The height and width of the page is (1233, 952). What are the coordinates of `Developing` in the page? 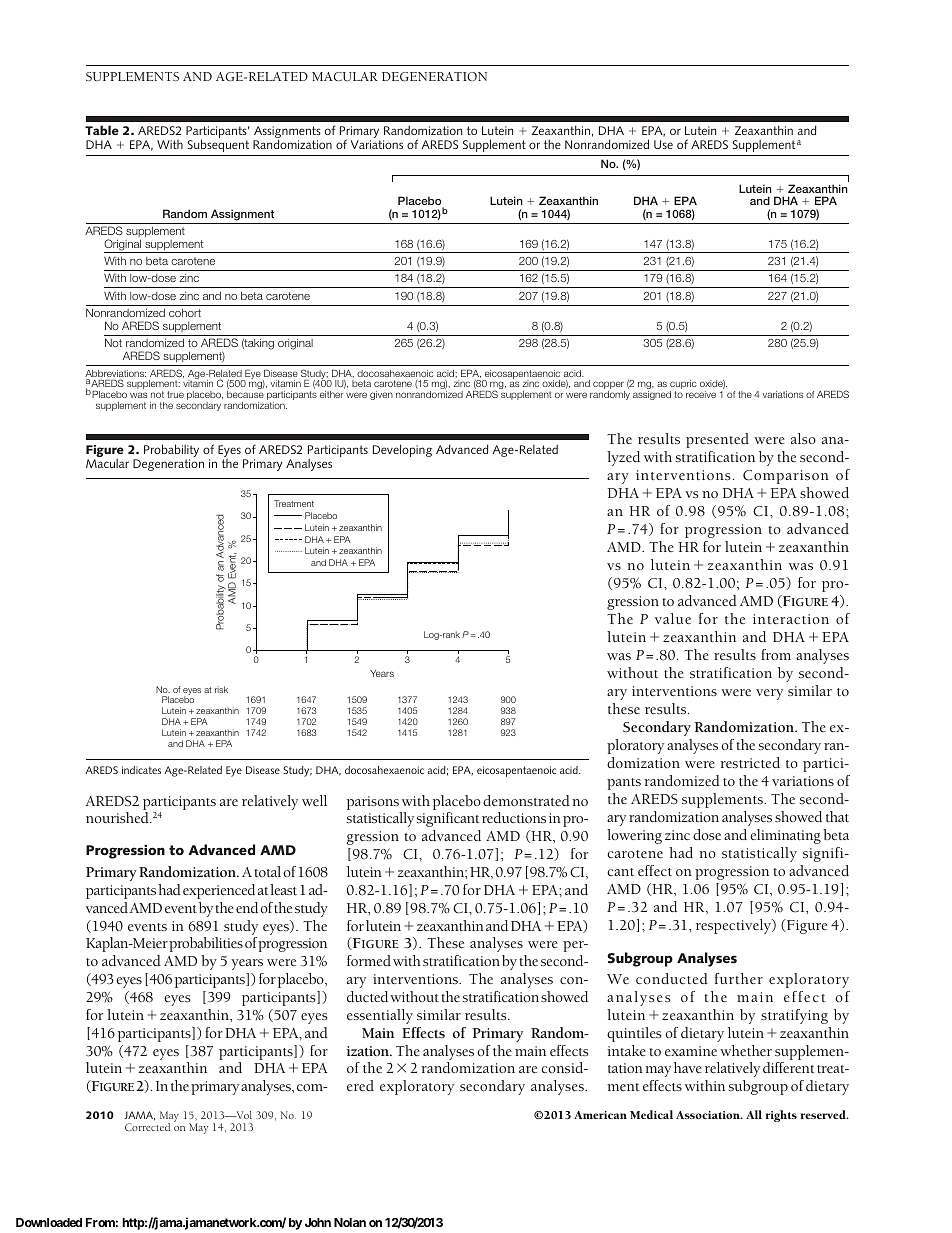 It's located at (402, 450).
